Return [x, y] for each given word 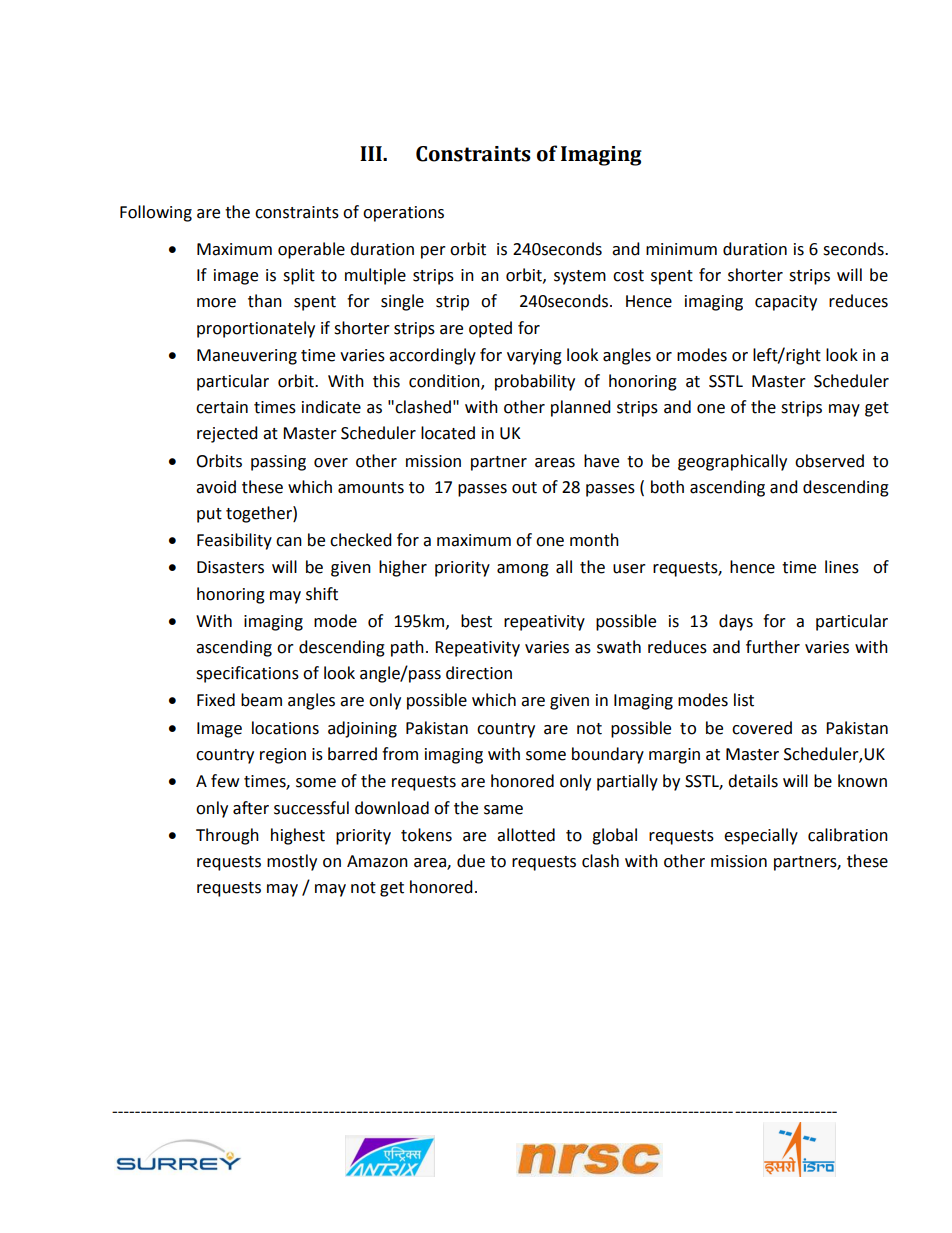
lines [842, 567]
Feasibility [234, 541]
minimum [681, 249]
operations [403, 214]
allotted [526, 835]
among [523, 570]
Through [227, 836]
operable [311, 250]
